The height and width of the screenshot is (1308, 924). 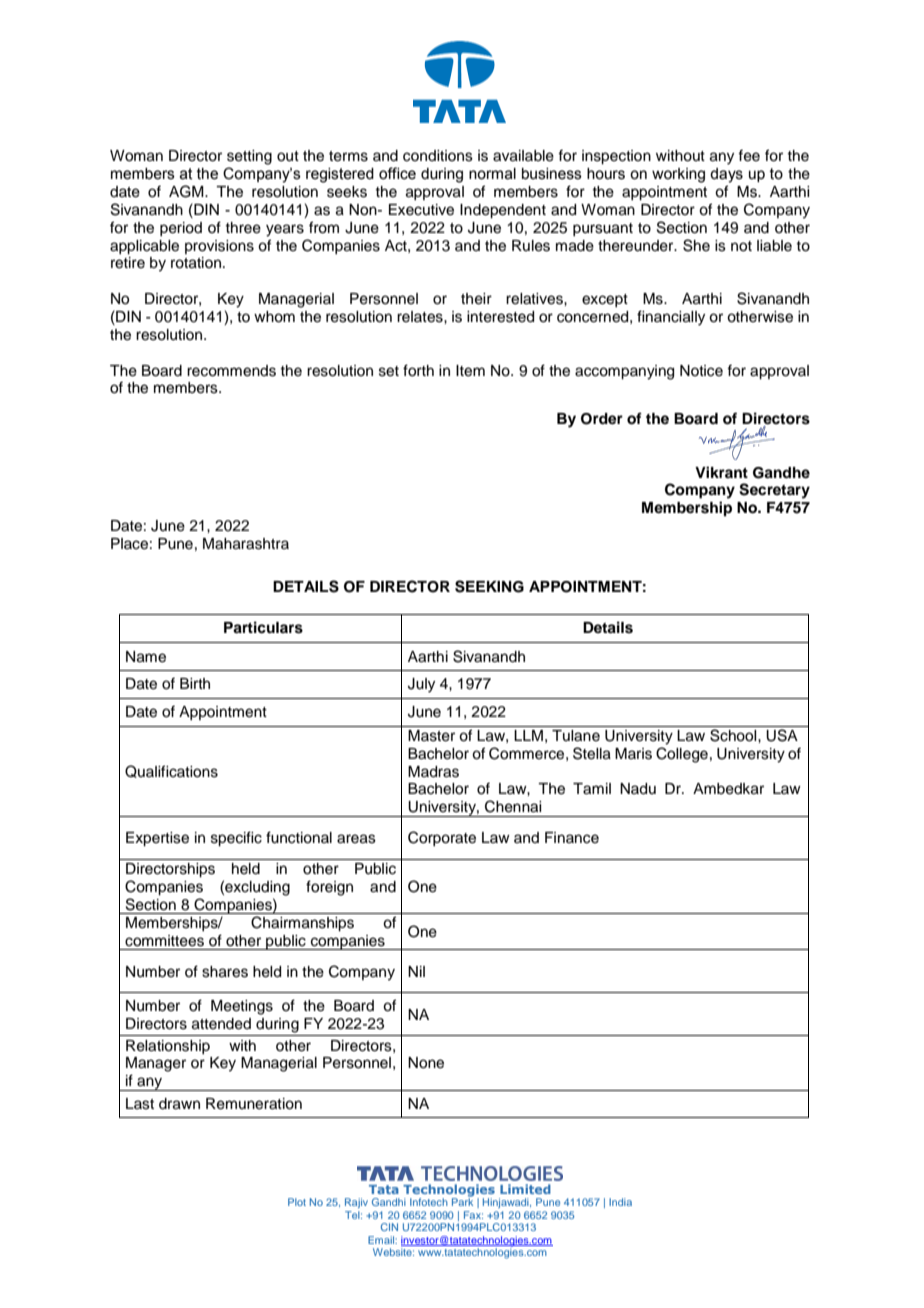 What do you see at coordinates (774, 491) in the screenshot?
I see `Secretary` at bounding box center [774, 491].
